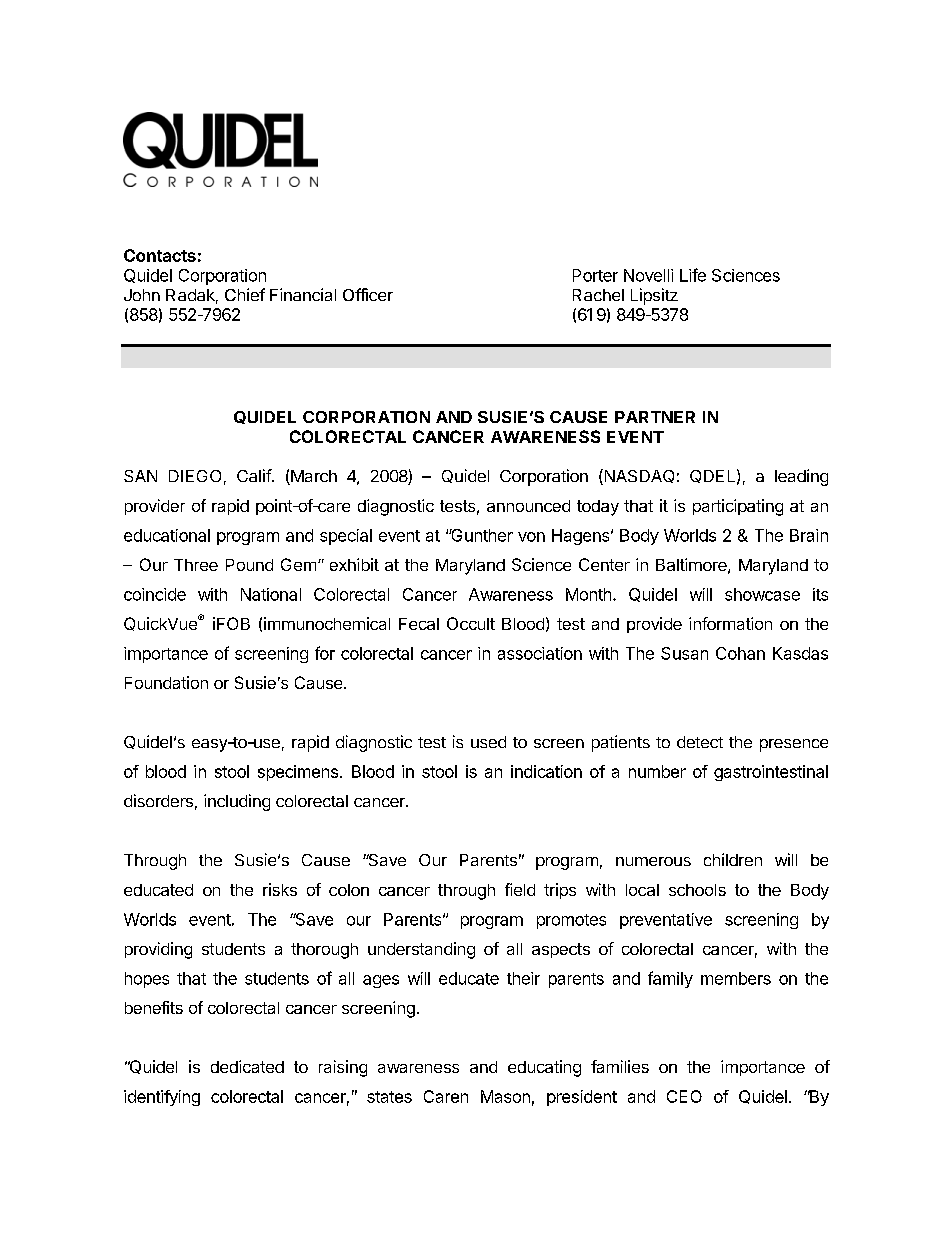  What do you see at coordinates (237, 802) in the image?
I see `including` at bounding box center [237, 802].
